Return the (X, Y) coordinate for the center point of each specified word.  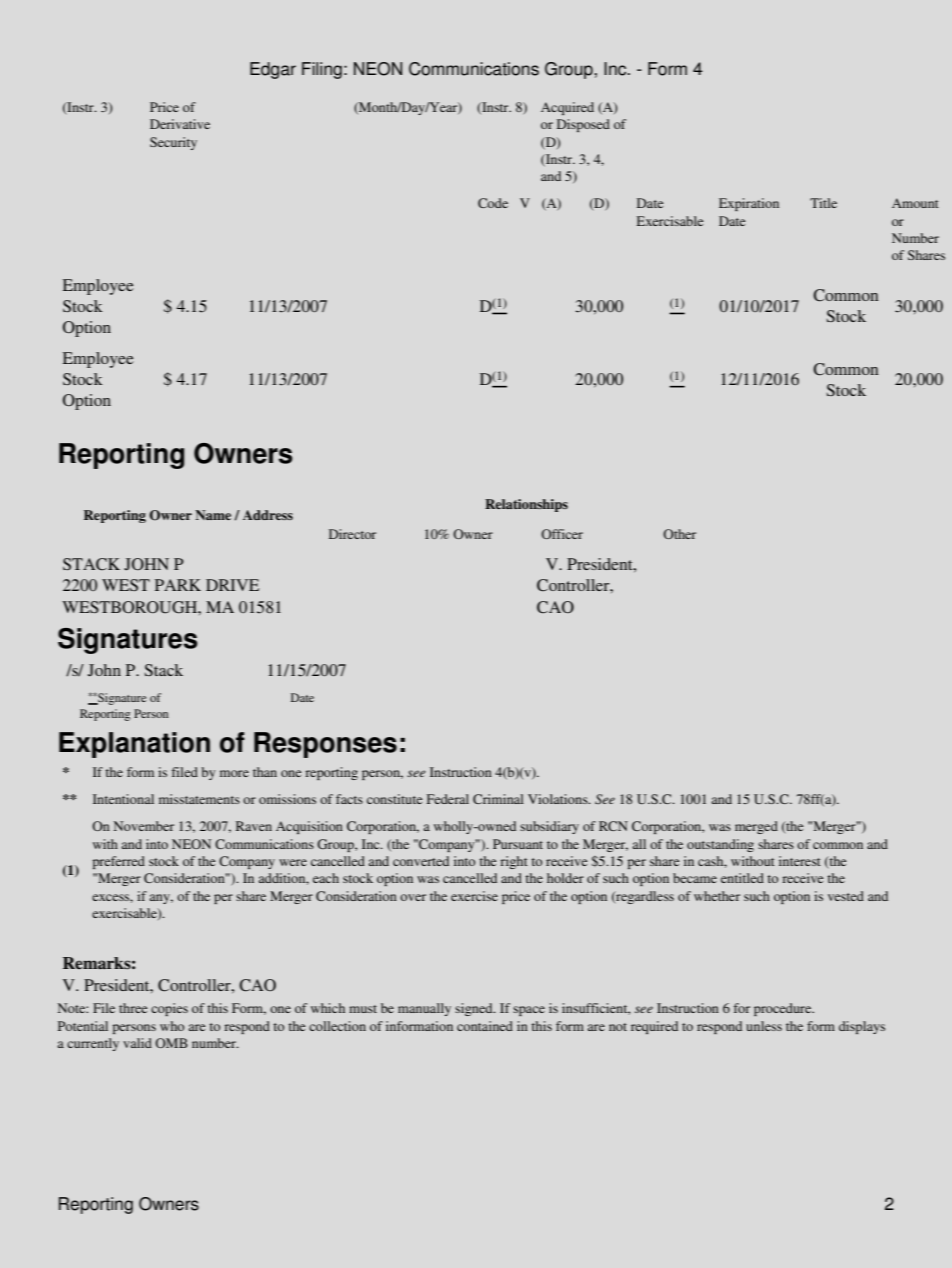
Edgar (273, 70)
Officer (562, 534)
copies (169, 1009)
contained (485, 1026)
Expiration (749, 204)
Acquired (567, 108)
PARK (178, 585)
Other (679, 534)
